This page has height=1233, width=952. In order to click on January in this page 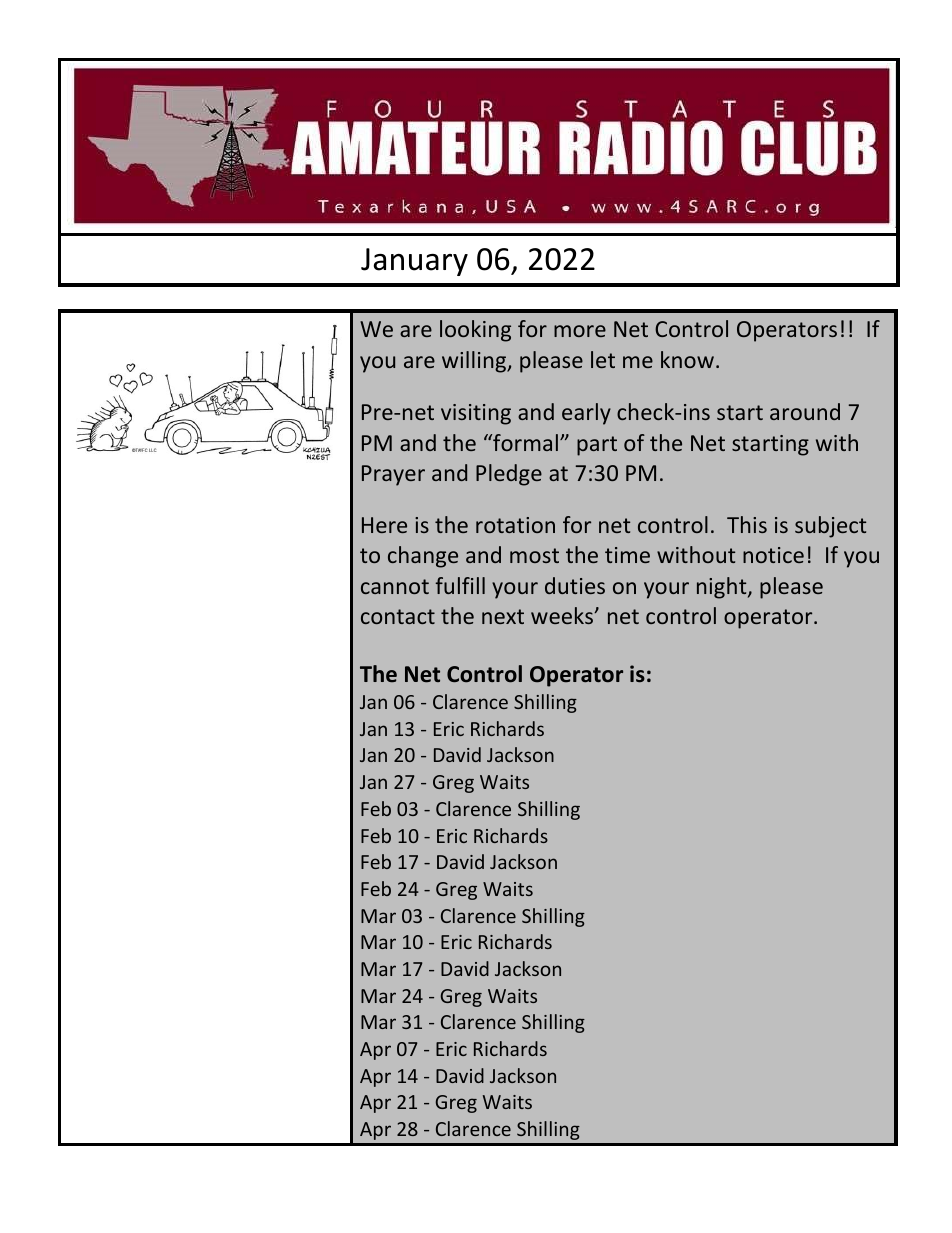, I will do `click(414, 262)`.
